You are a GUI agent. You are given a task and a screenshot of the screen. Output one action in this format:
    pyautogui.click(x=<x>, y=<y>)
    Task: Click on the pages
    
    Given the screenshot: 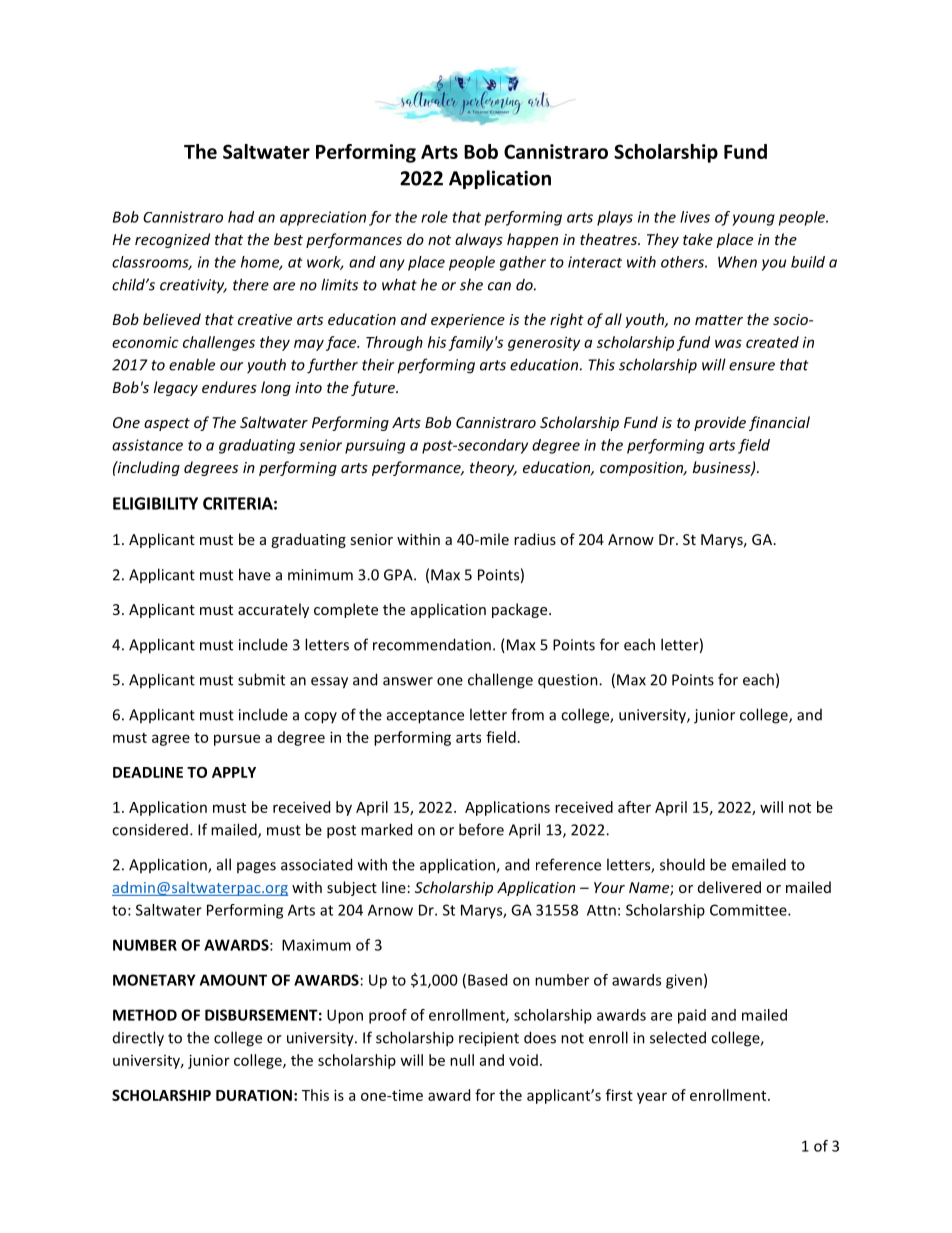 What is the action you would take?
    pyautogui.click(x=256, y=868)
